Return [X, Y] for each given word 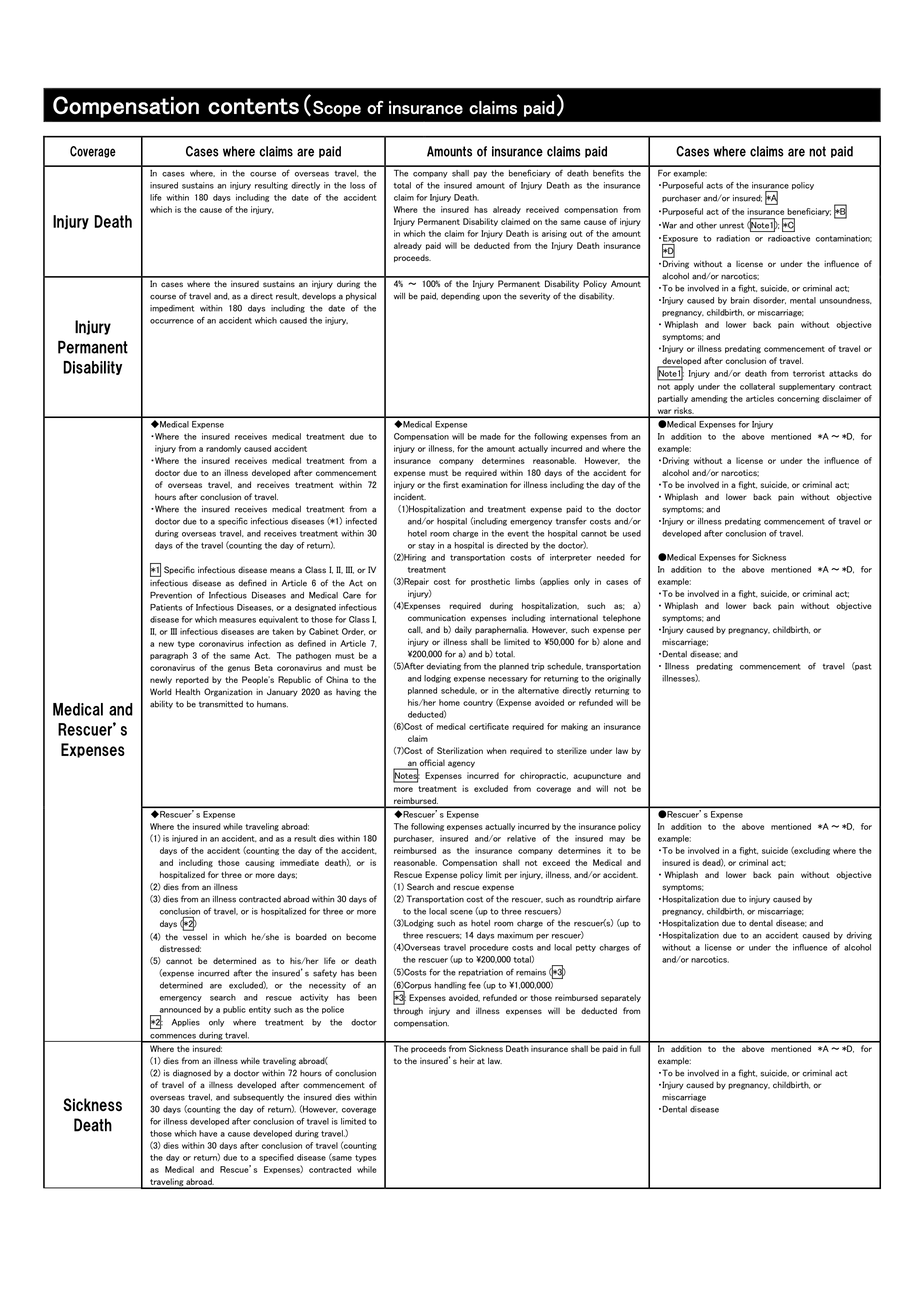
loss [357, 185]
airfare [628, 899]
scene [461, 912]
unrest [732, 226]
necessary [508, 680]
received [542, 209]
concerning [798, 399]
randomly [223, 449]
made [490, 436]
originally [624, 679]
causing [259, 863]
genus [239, 669]
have [208, 1133]
